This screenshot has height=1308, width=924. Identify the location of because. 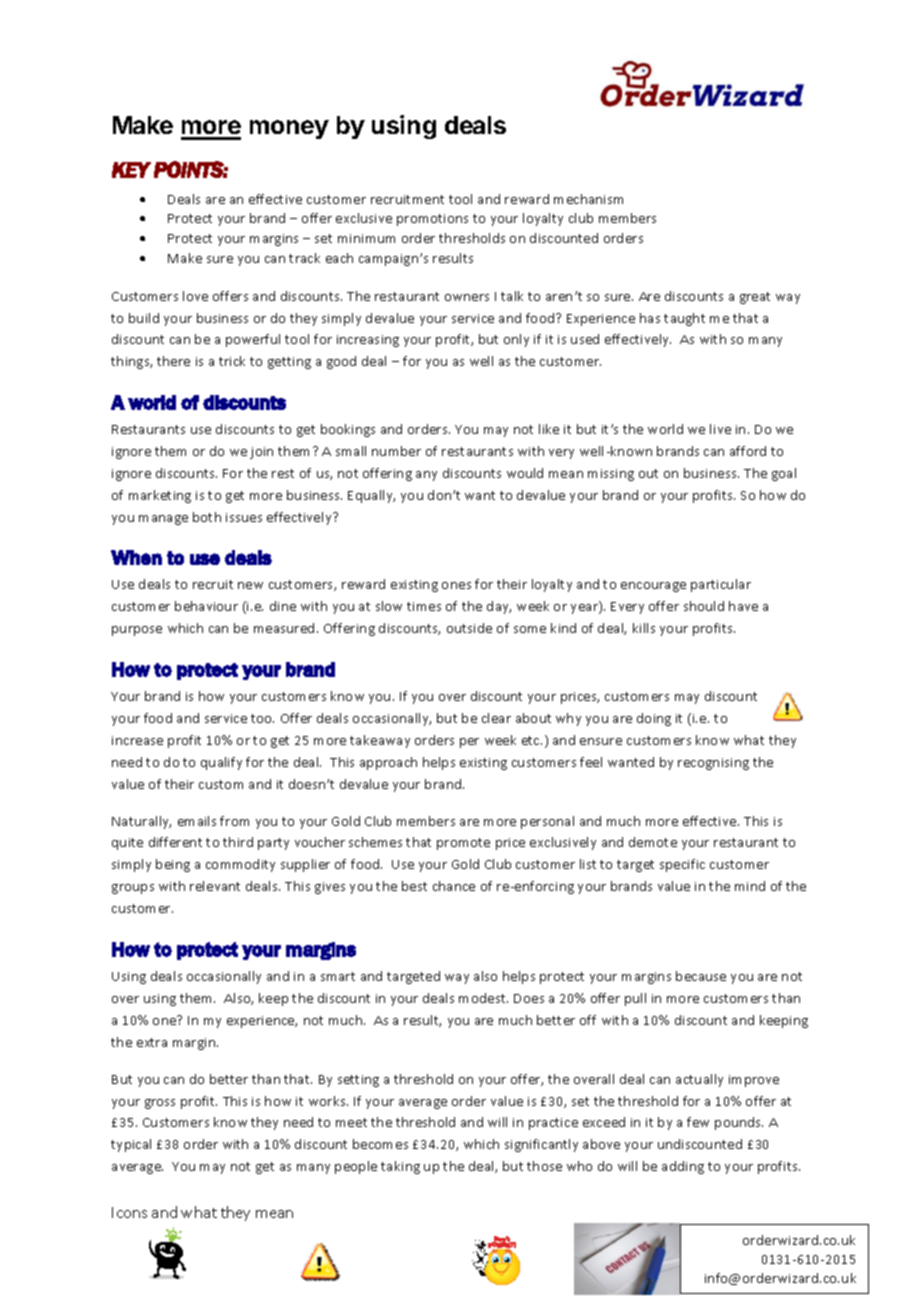
(701, 976).
